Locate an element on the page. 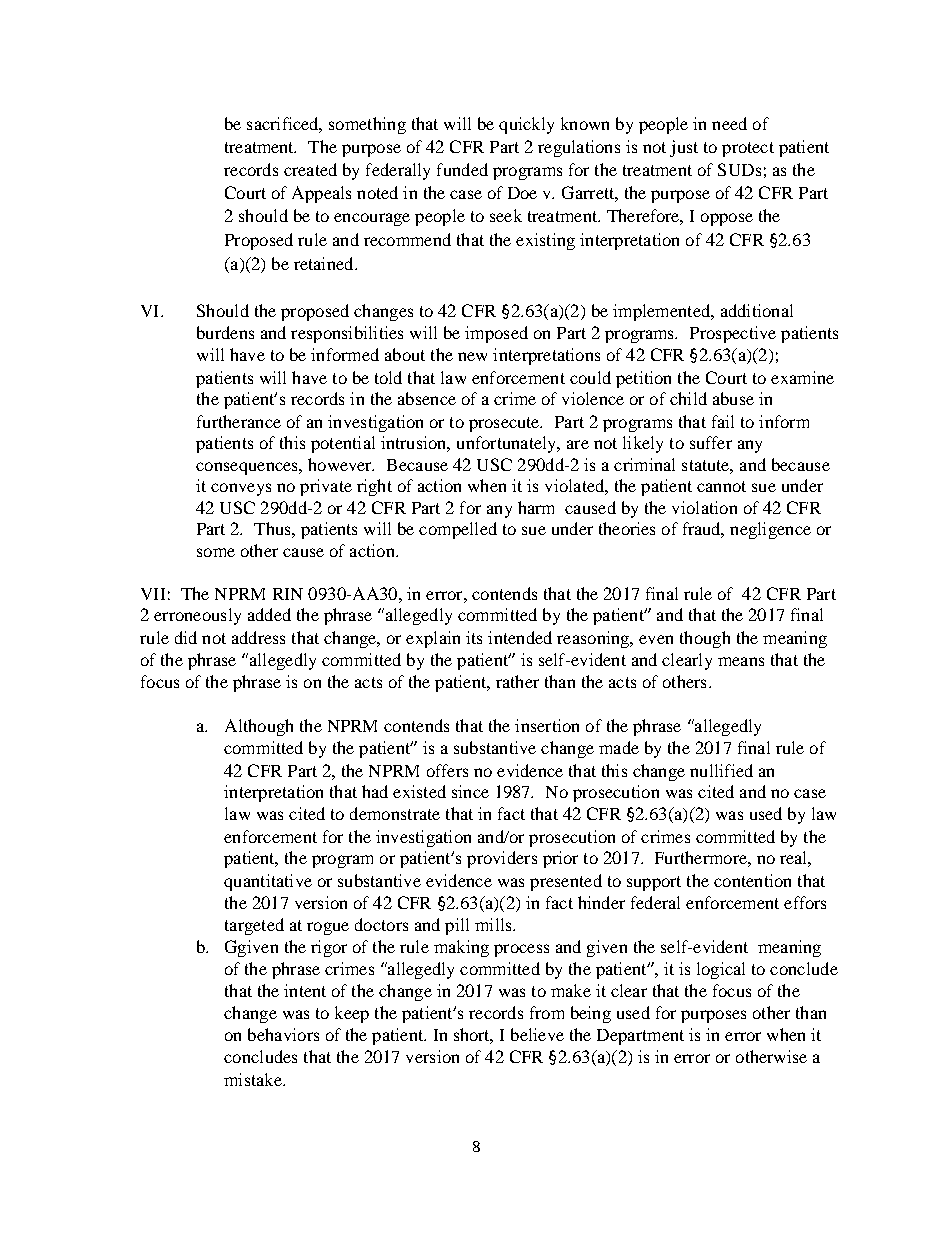 The width and height of the document is (952, 1233). created is located at coordinates (310, 169).
